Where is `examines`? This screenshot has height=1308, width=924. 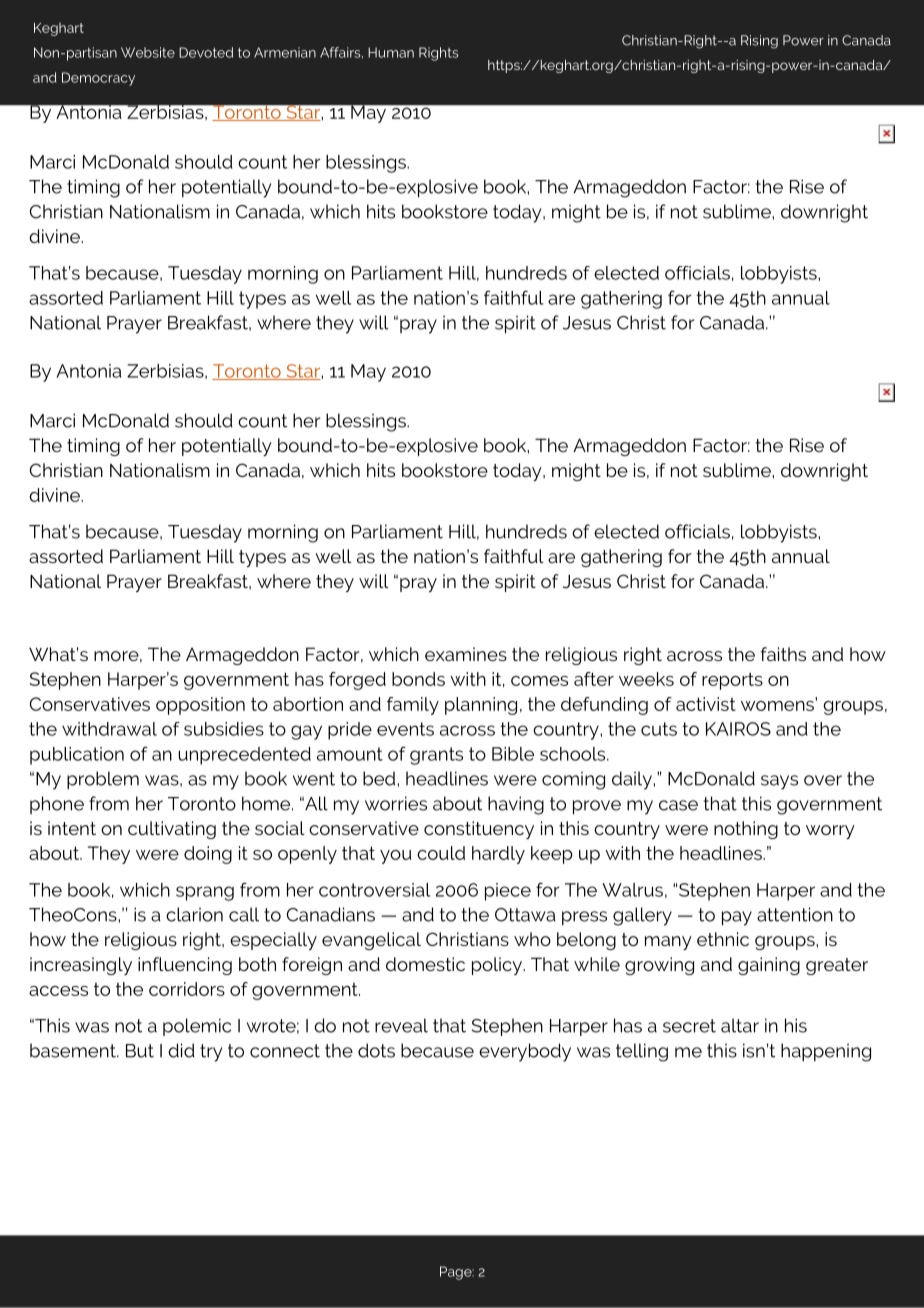
examines is located at coordinates (466, 654).
